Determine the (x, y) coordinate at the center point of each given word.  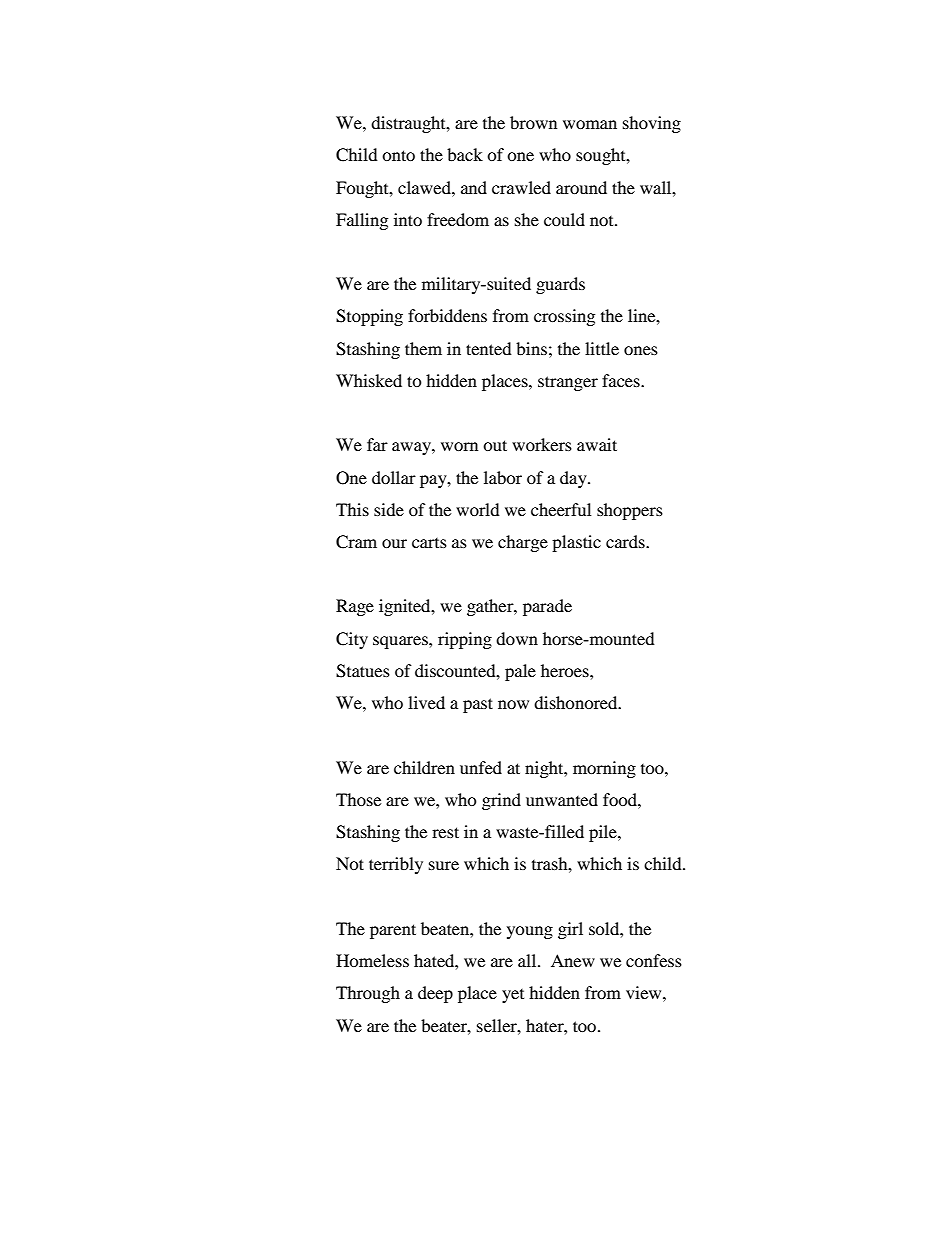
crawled (521, 187)
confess (654, 960)
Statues (363, 671)
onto (398, 155)
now (513, 704)
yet (513, 996)
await (597, 444)
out (495, 445)
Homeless (372, 960)
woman (590, 124)
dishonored (577, 702)
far (377, 444)
